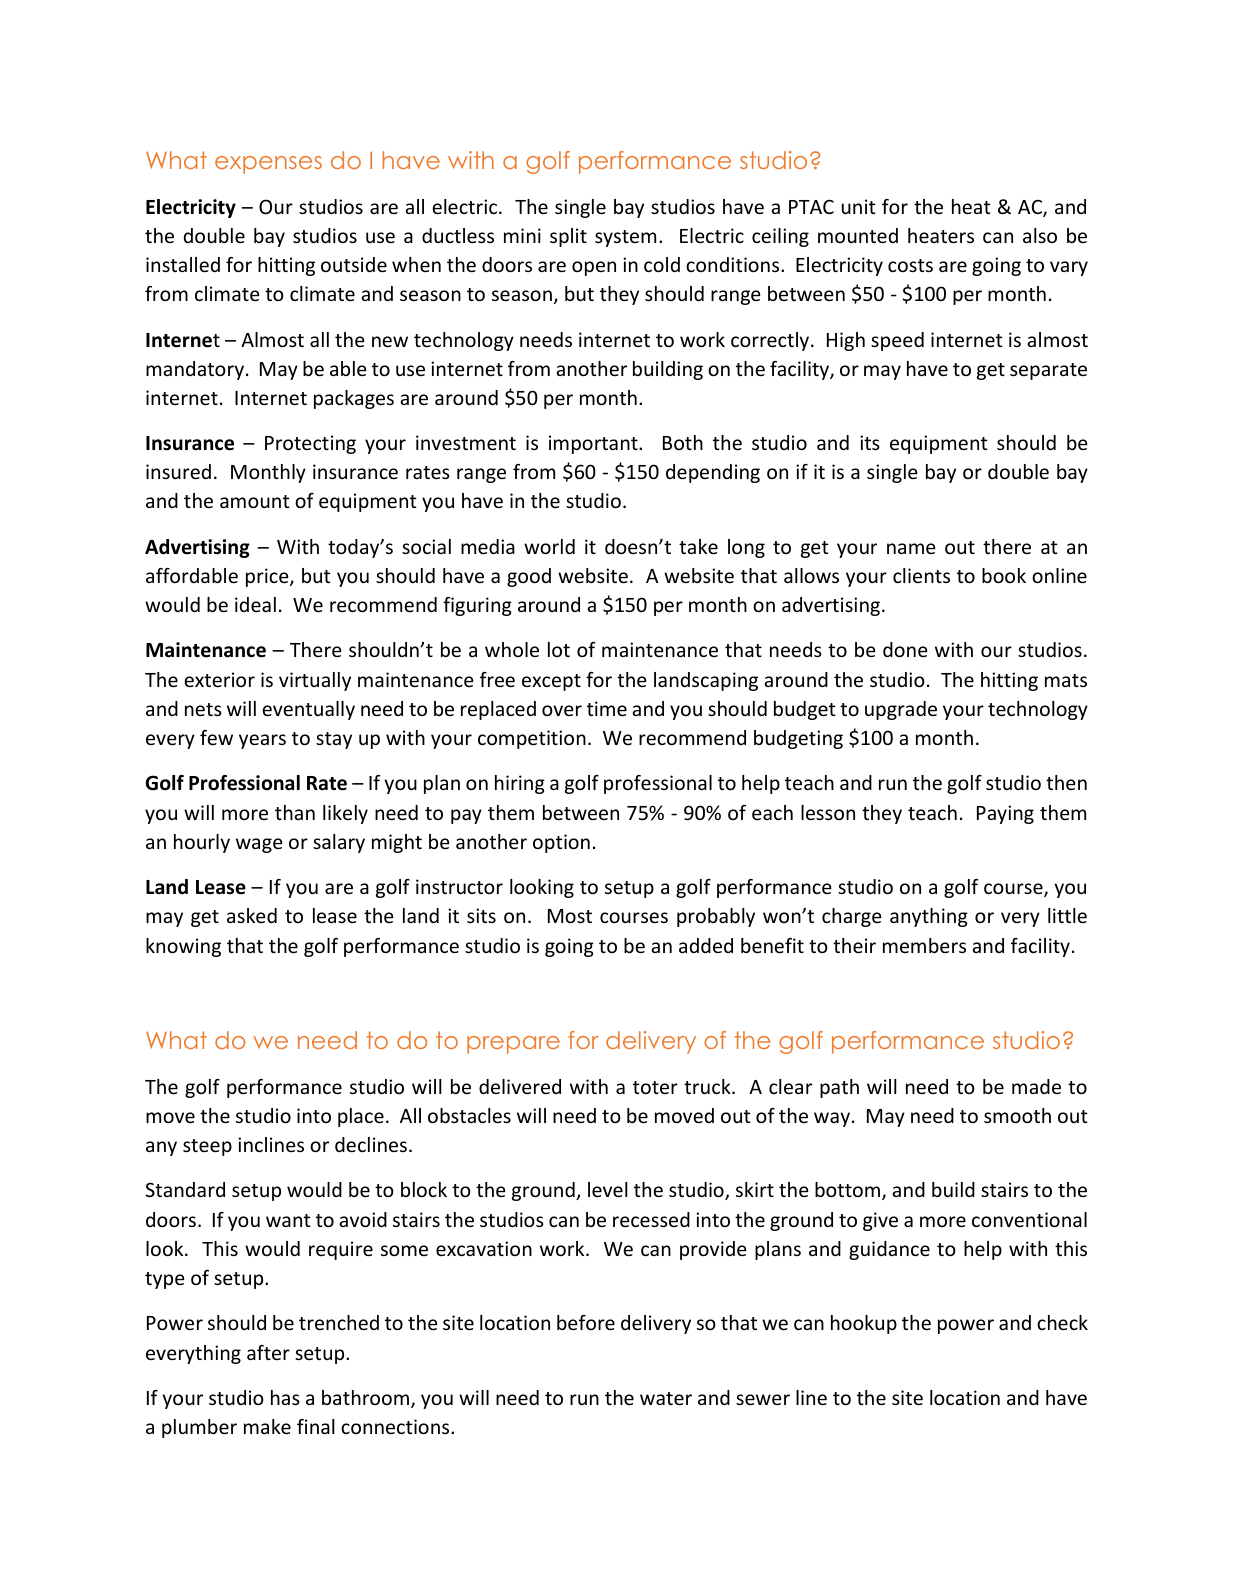 Image resolution: width=1233 pixels, height=1595 pixels. Describe the element at coordinates (310, 444) in the screenshot. I see `Protecting` at that location.
